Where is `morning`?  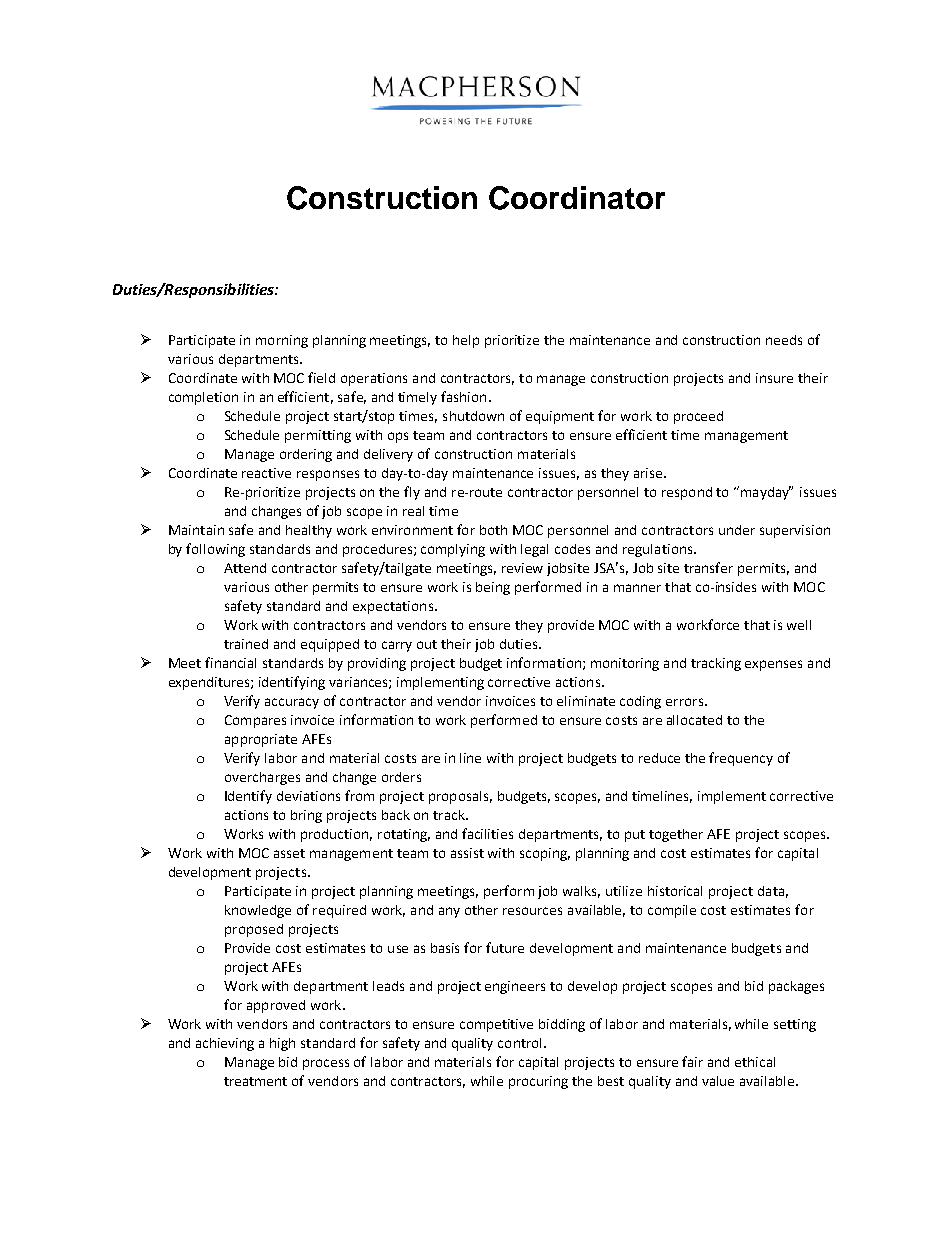
morning is located at coordinates (282, 341).
